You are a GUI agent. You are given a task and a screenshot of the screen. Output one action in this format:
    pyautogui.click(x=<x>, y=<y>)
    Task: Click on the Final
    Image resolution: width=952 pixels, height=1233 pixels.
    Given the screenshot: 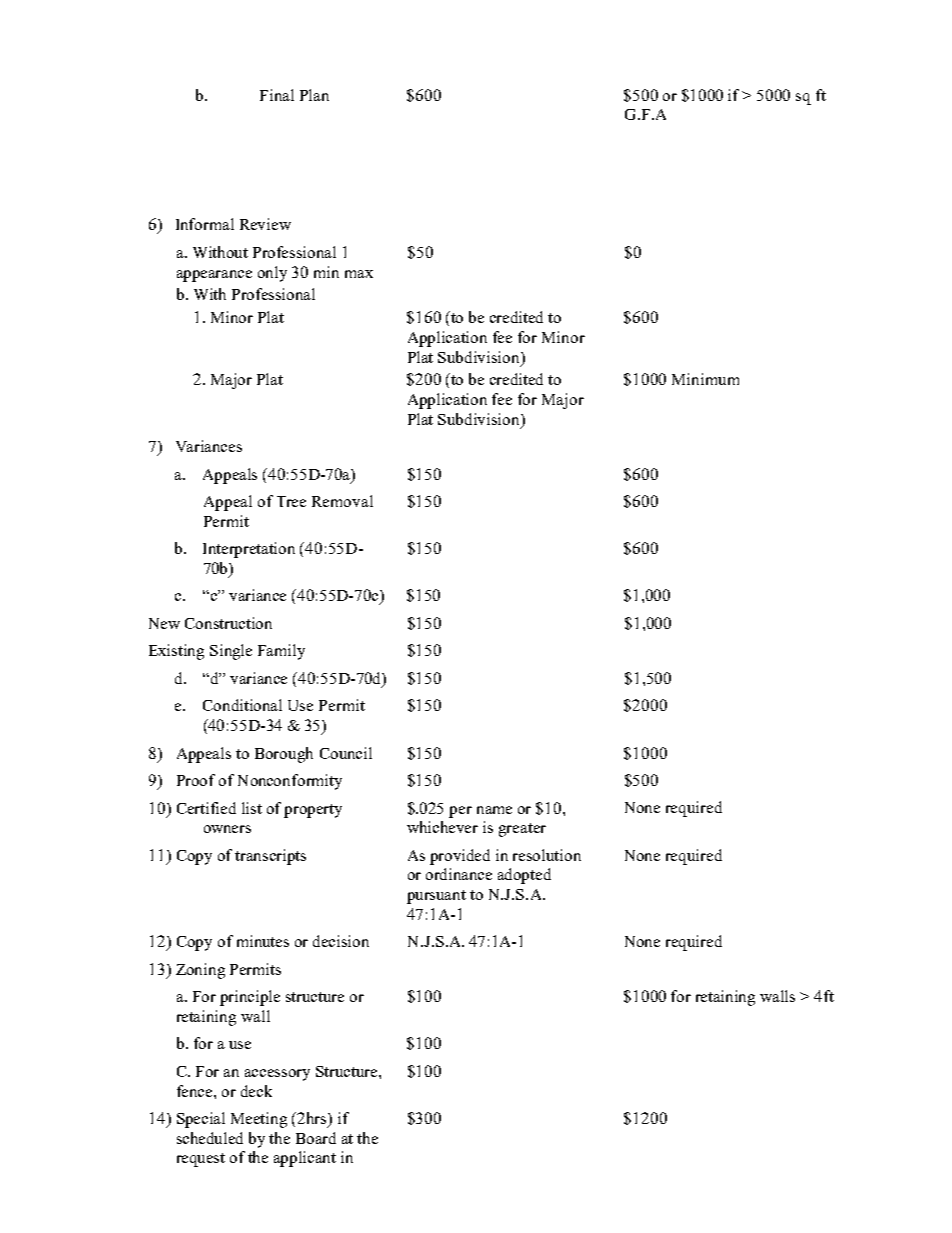 What is the action you would take?
    pyautogui.click(x=277, y=95)
